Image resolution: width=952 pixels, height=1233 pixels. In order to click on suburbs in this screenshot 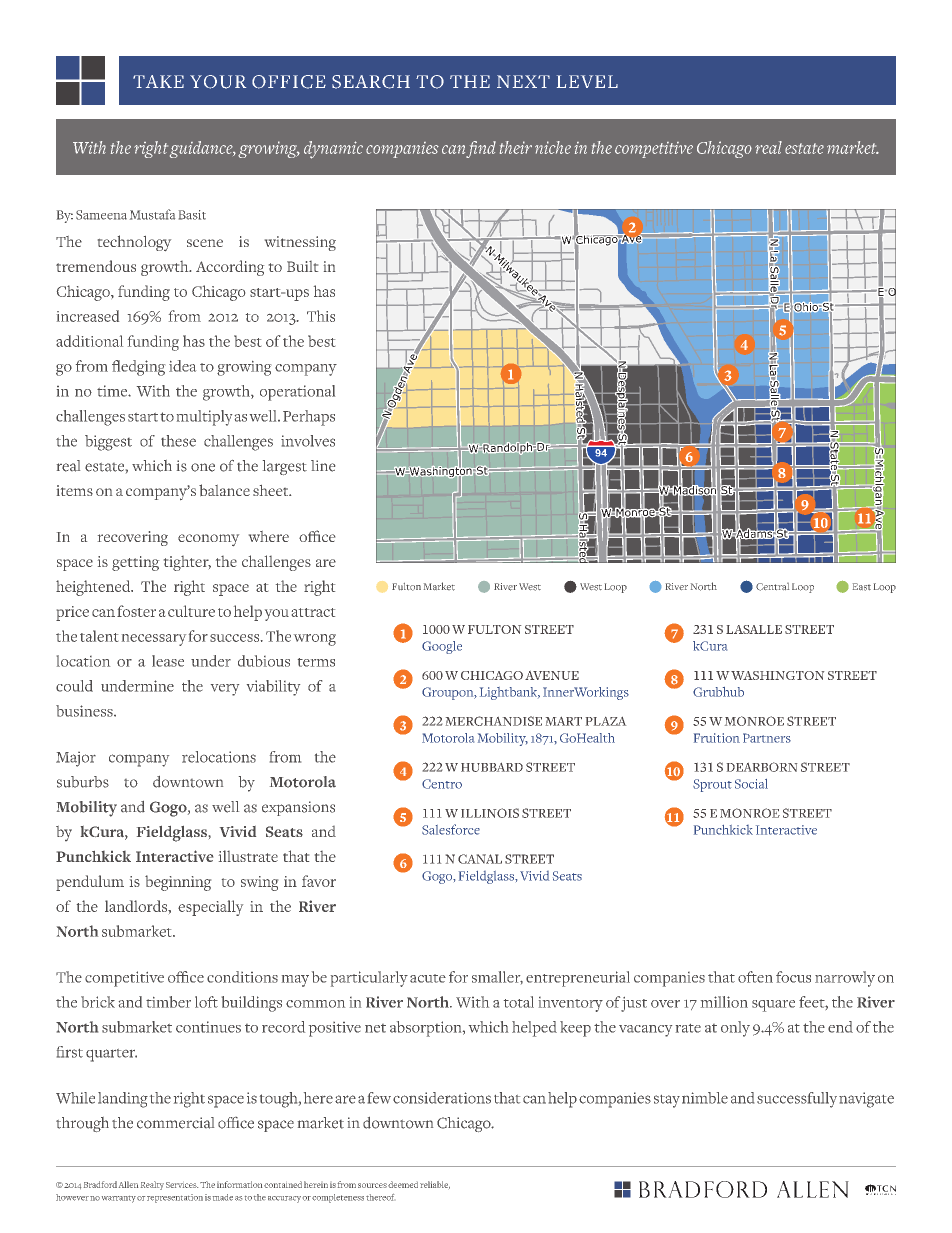, I will do `click(83, 782)`.
